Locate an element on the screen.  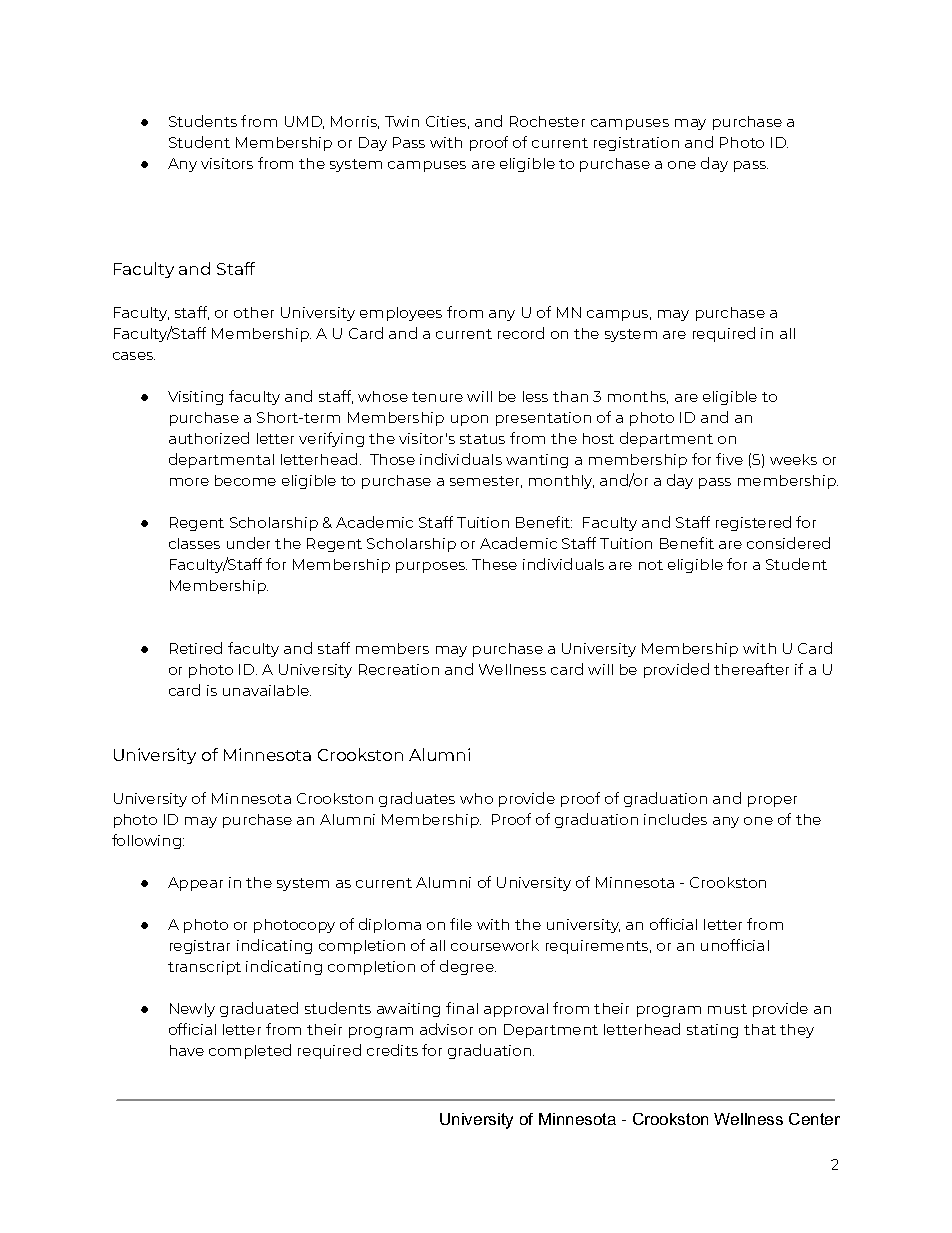
These is located at coordinates (494, 564).
